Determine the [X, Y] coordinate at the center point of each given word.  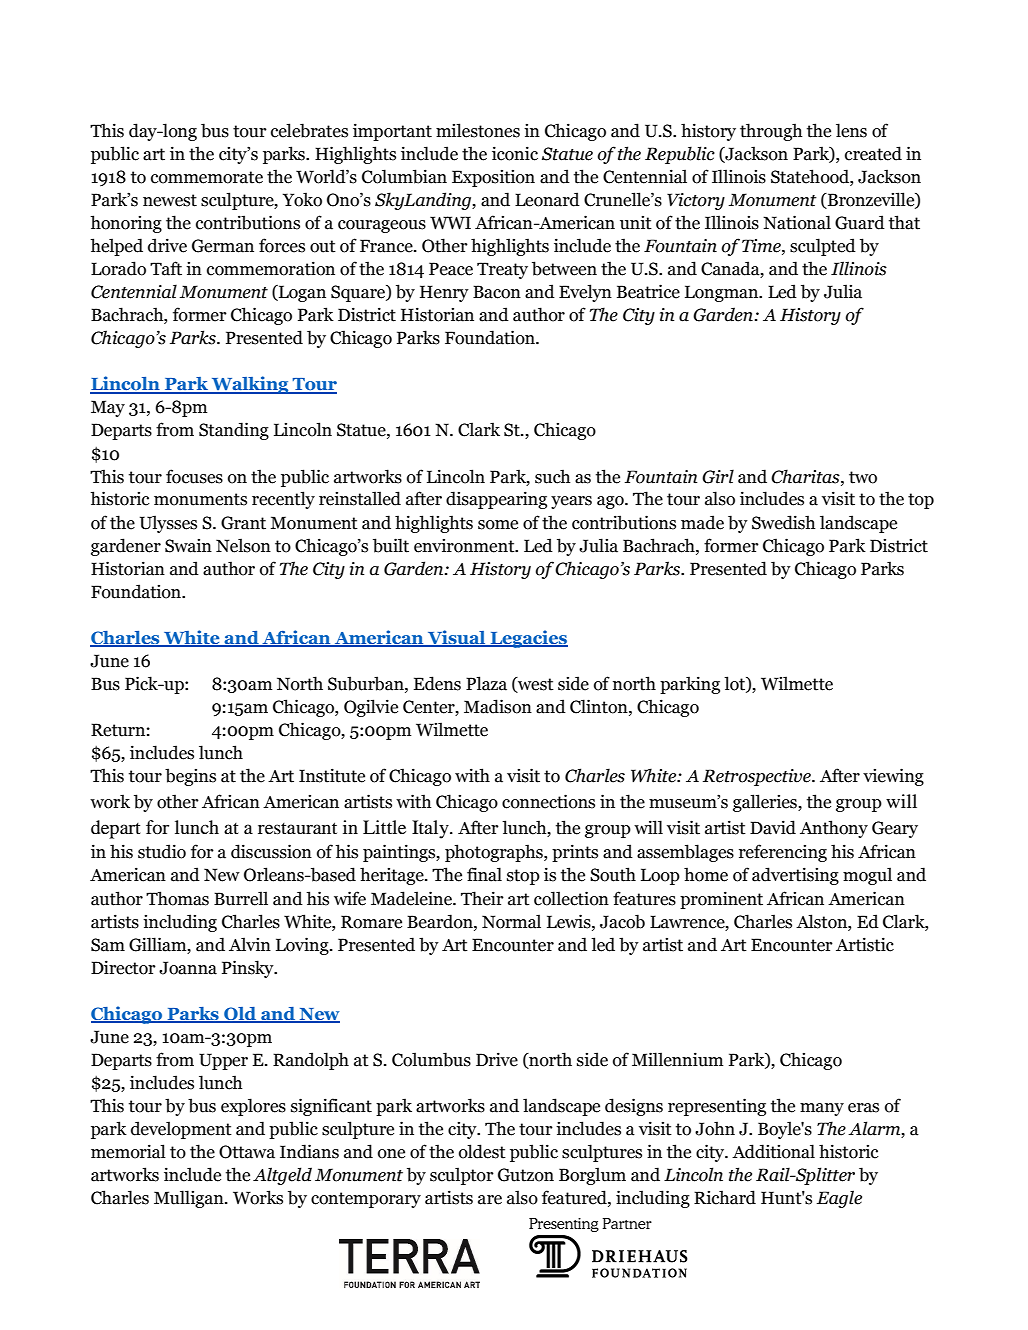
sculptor [462, 1176]
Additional [773, 1151]
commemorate [207, 177]
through [771, 132]
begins [190, 777]
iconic [515, 153]
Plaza [486, 683]
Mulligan [190, 1199]
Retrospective [758, 777]
